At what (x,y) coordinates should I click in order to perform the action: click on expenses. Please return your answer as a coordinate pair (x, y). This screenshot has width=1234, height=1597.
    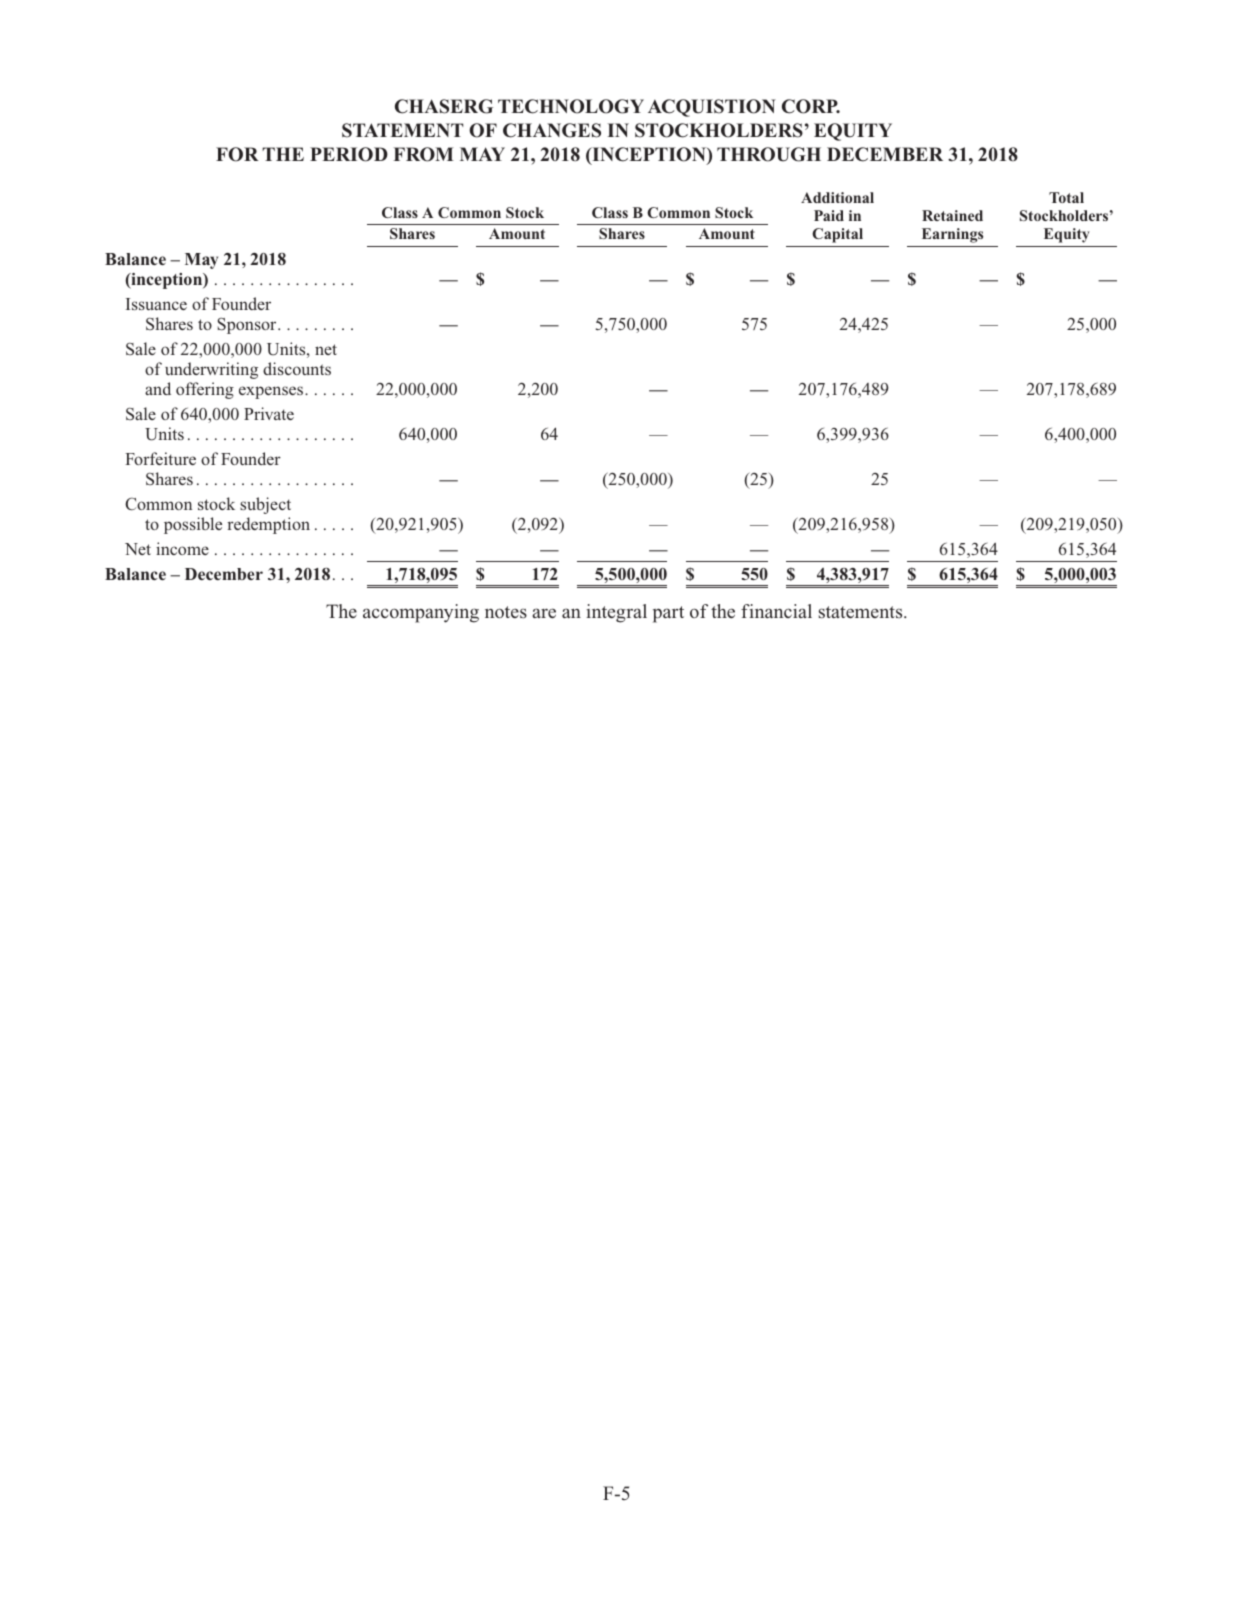
    Looking at the image, I should click on (272, 392).
